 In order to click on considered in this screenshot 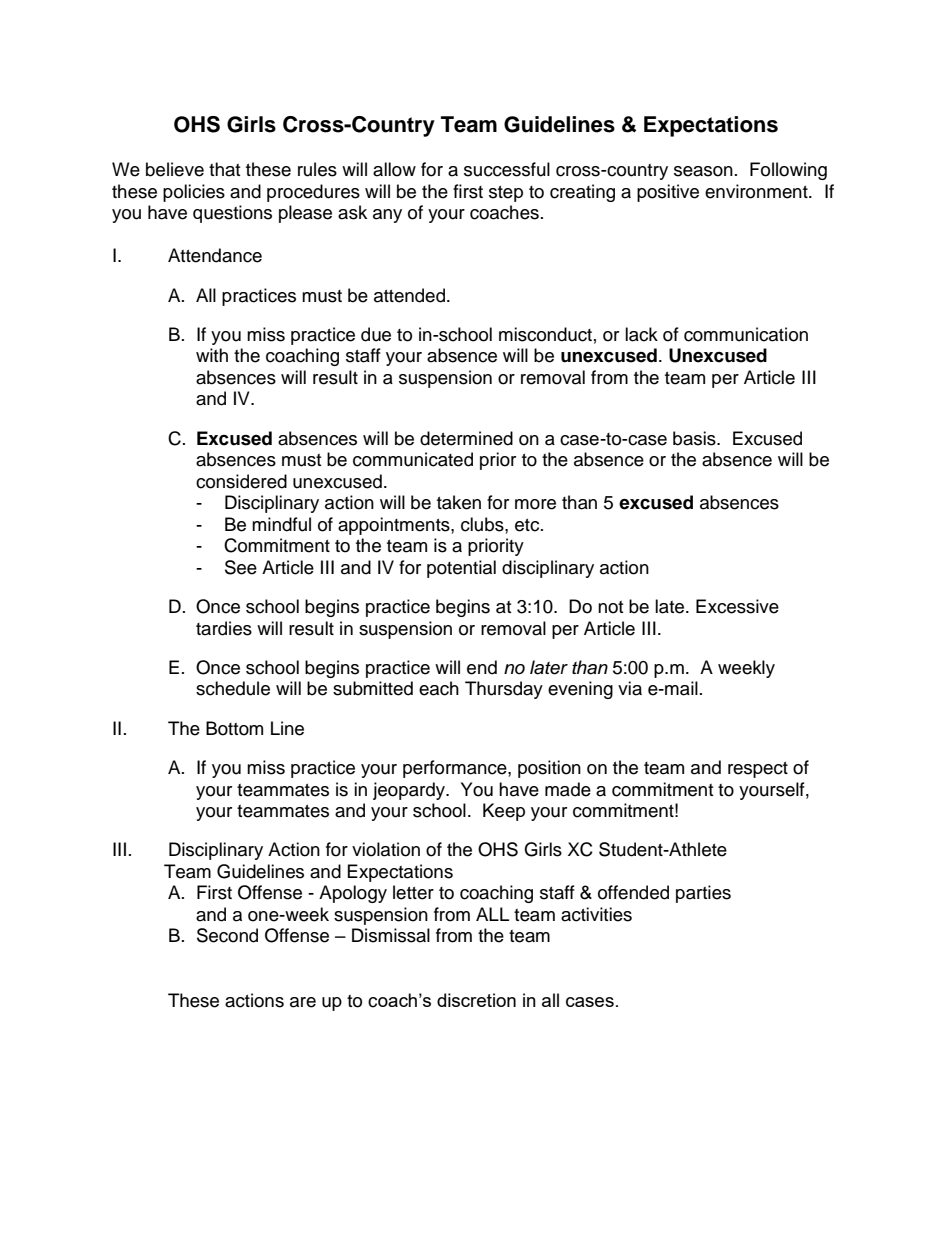, I will do `click(241, 481)`.
